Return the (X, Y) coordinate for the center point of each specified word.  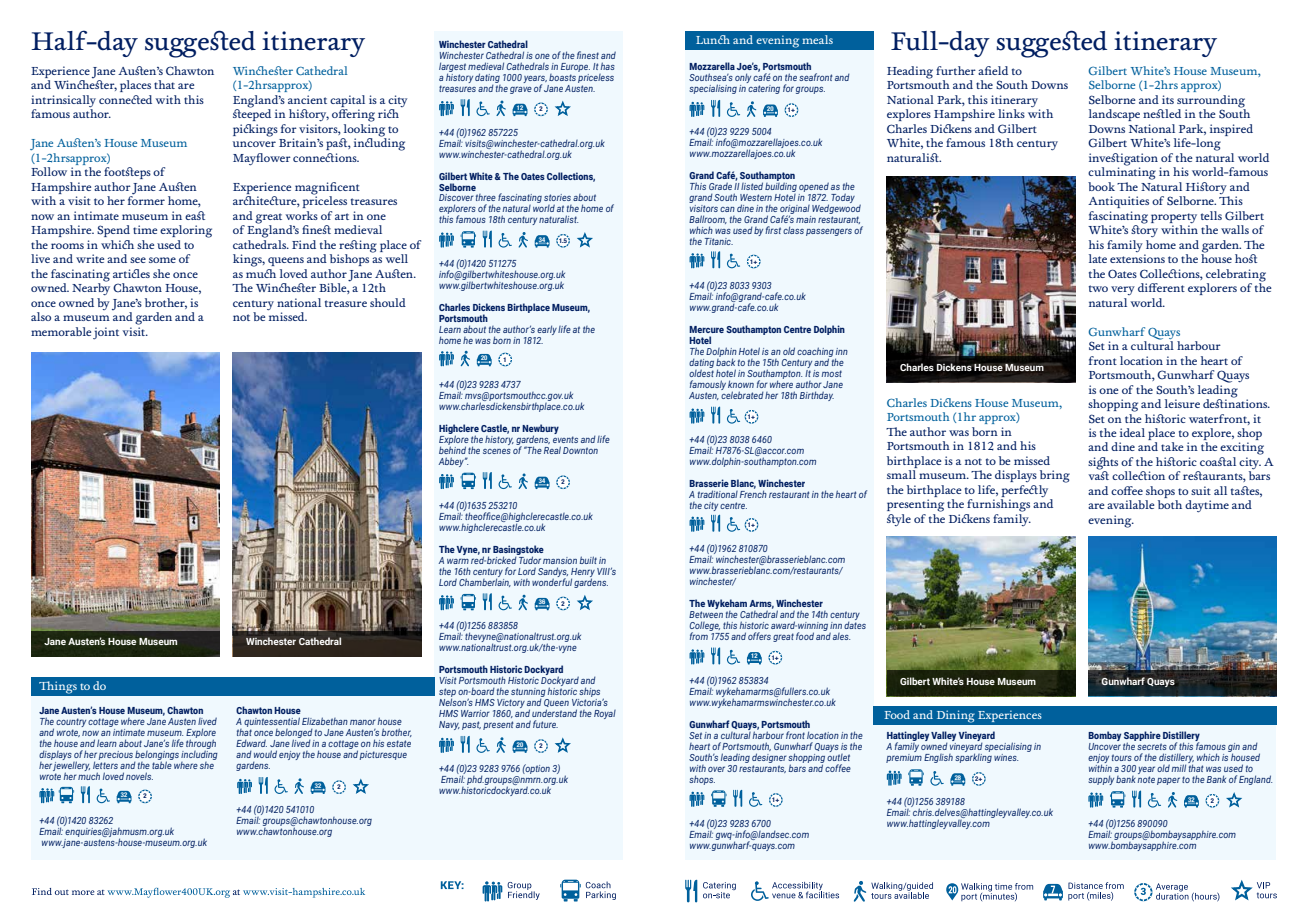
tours (1122, 757)
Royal (605, 714)
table (162, 764)
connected (125, 99)
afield (993, 70)
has (608, 66)
